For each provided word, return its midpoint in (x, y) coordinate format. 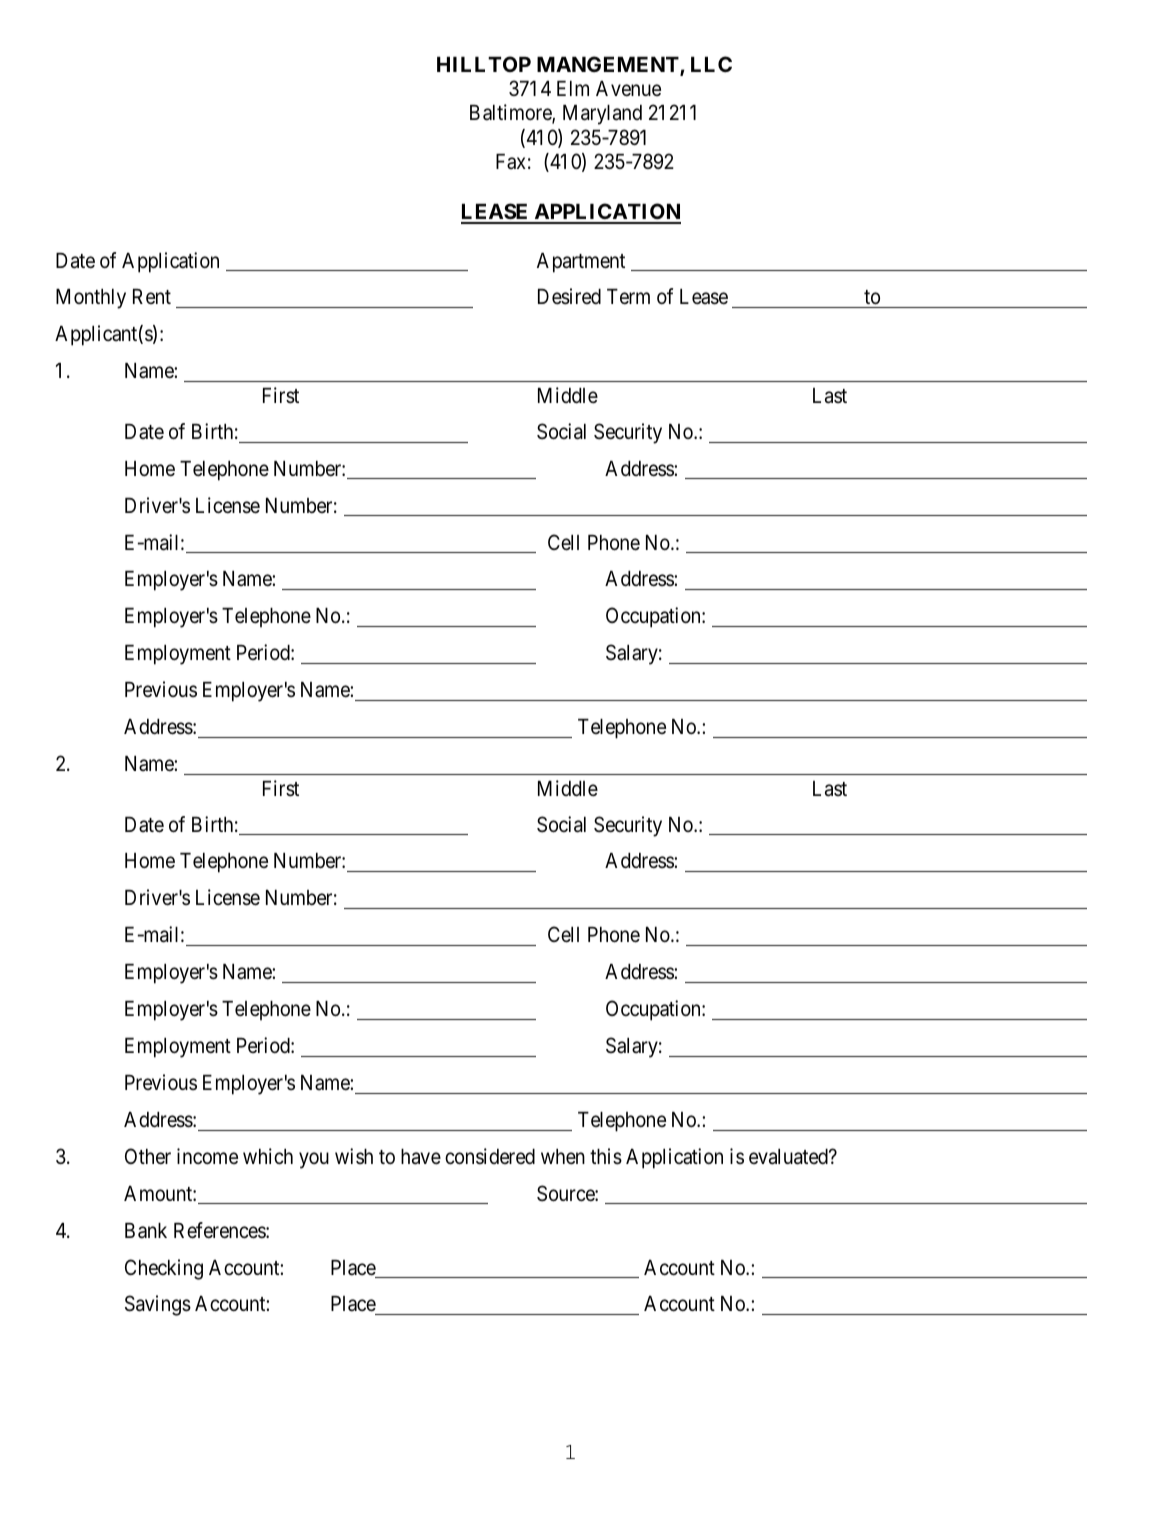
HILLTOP (484, 64)
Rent (152, 296)
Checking (164, 1269)
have (421, 1157)
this (606, 1156)
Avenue (628, 89)
